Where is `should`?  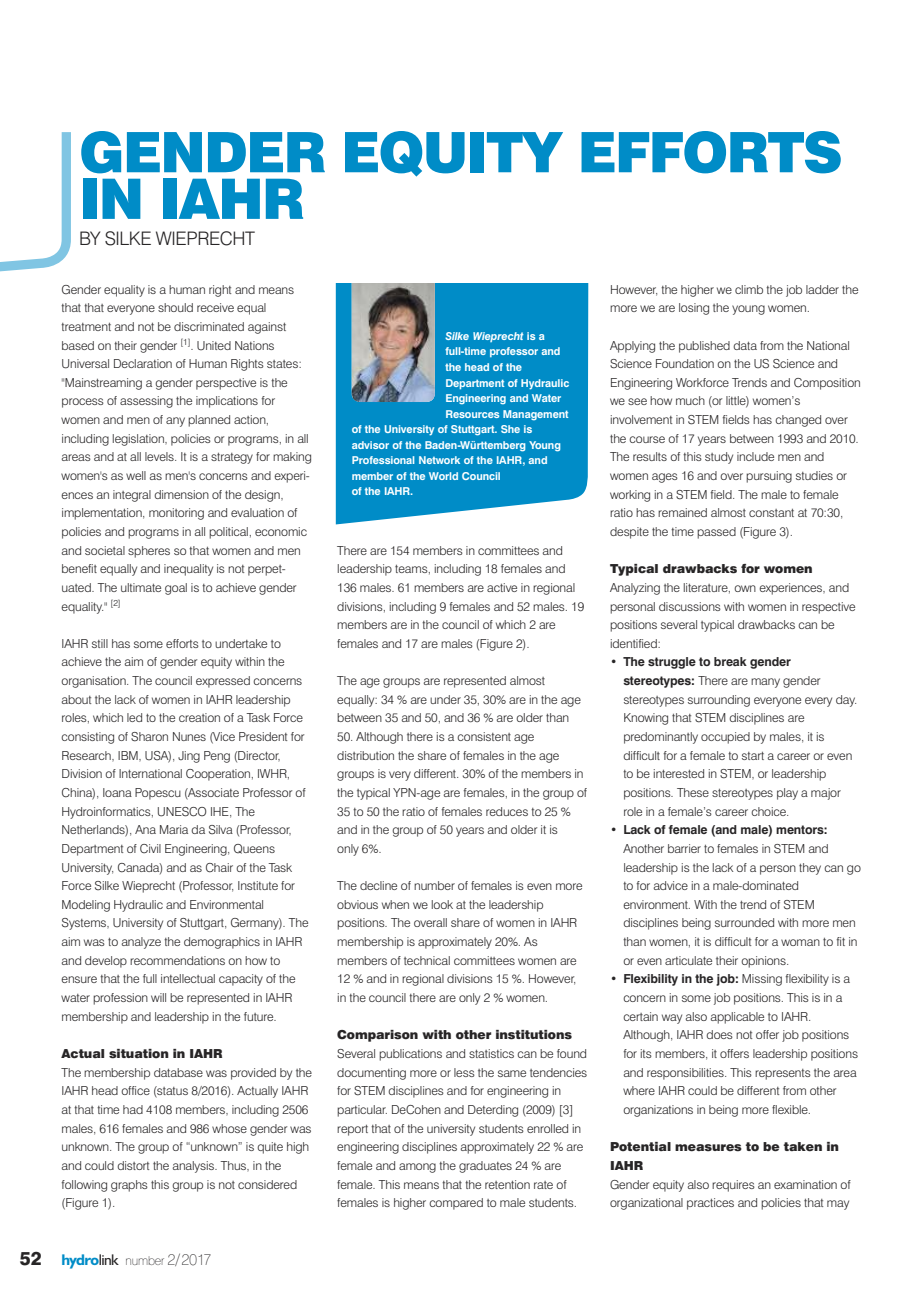
should is located at coordinates (175, 307).
